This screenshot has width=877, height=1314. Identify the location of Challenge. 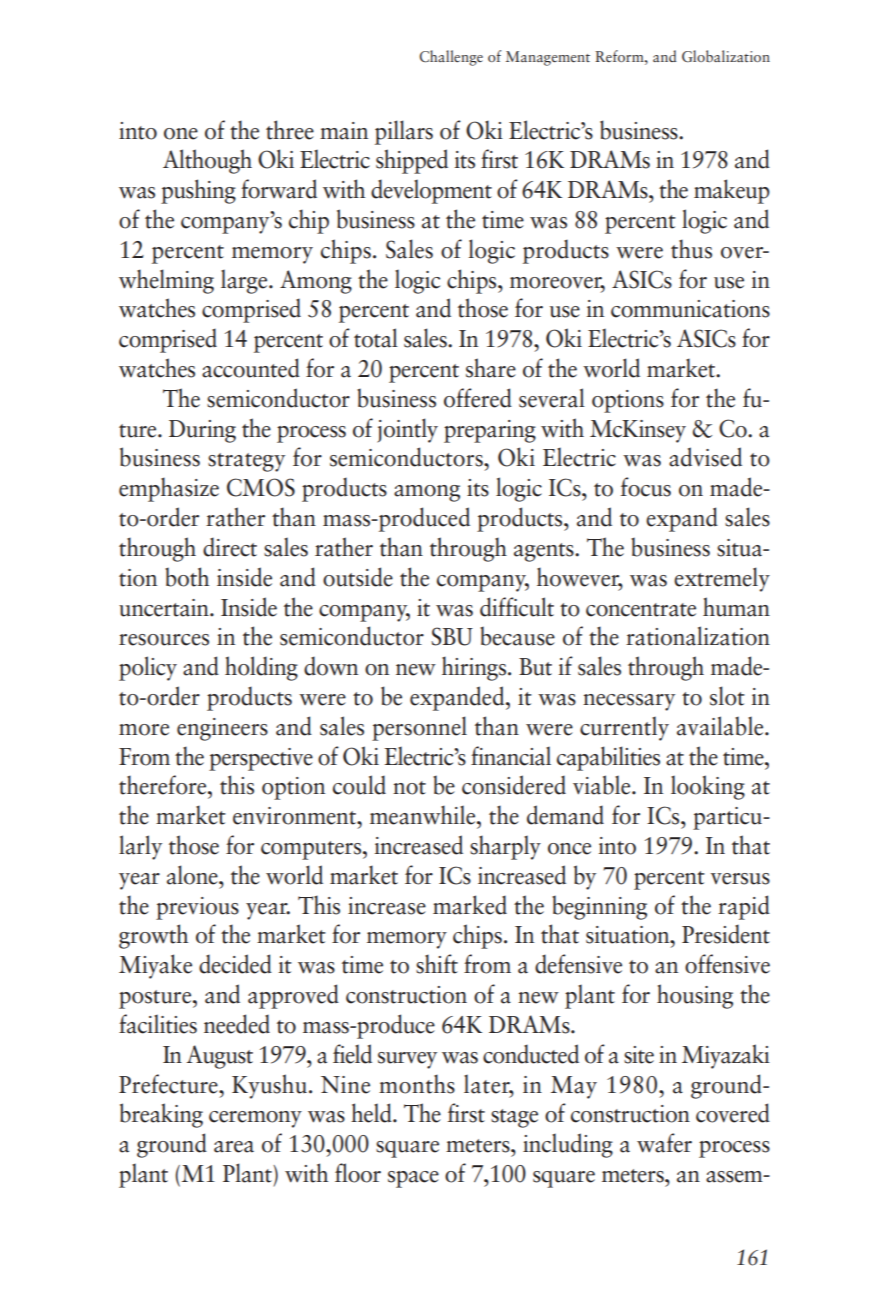
(451, 58).
